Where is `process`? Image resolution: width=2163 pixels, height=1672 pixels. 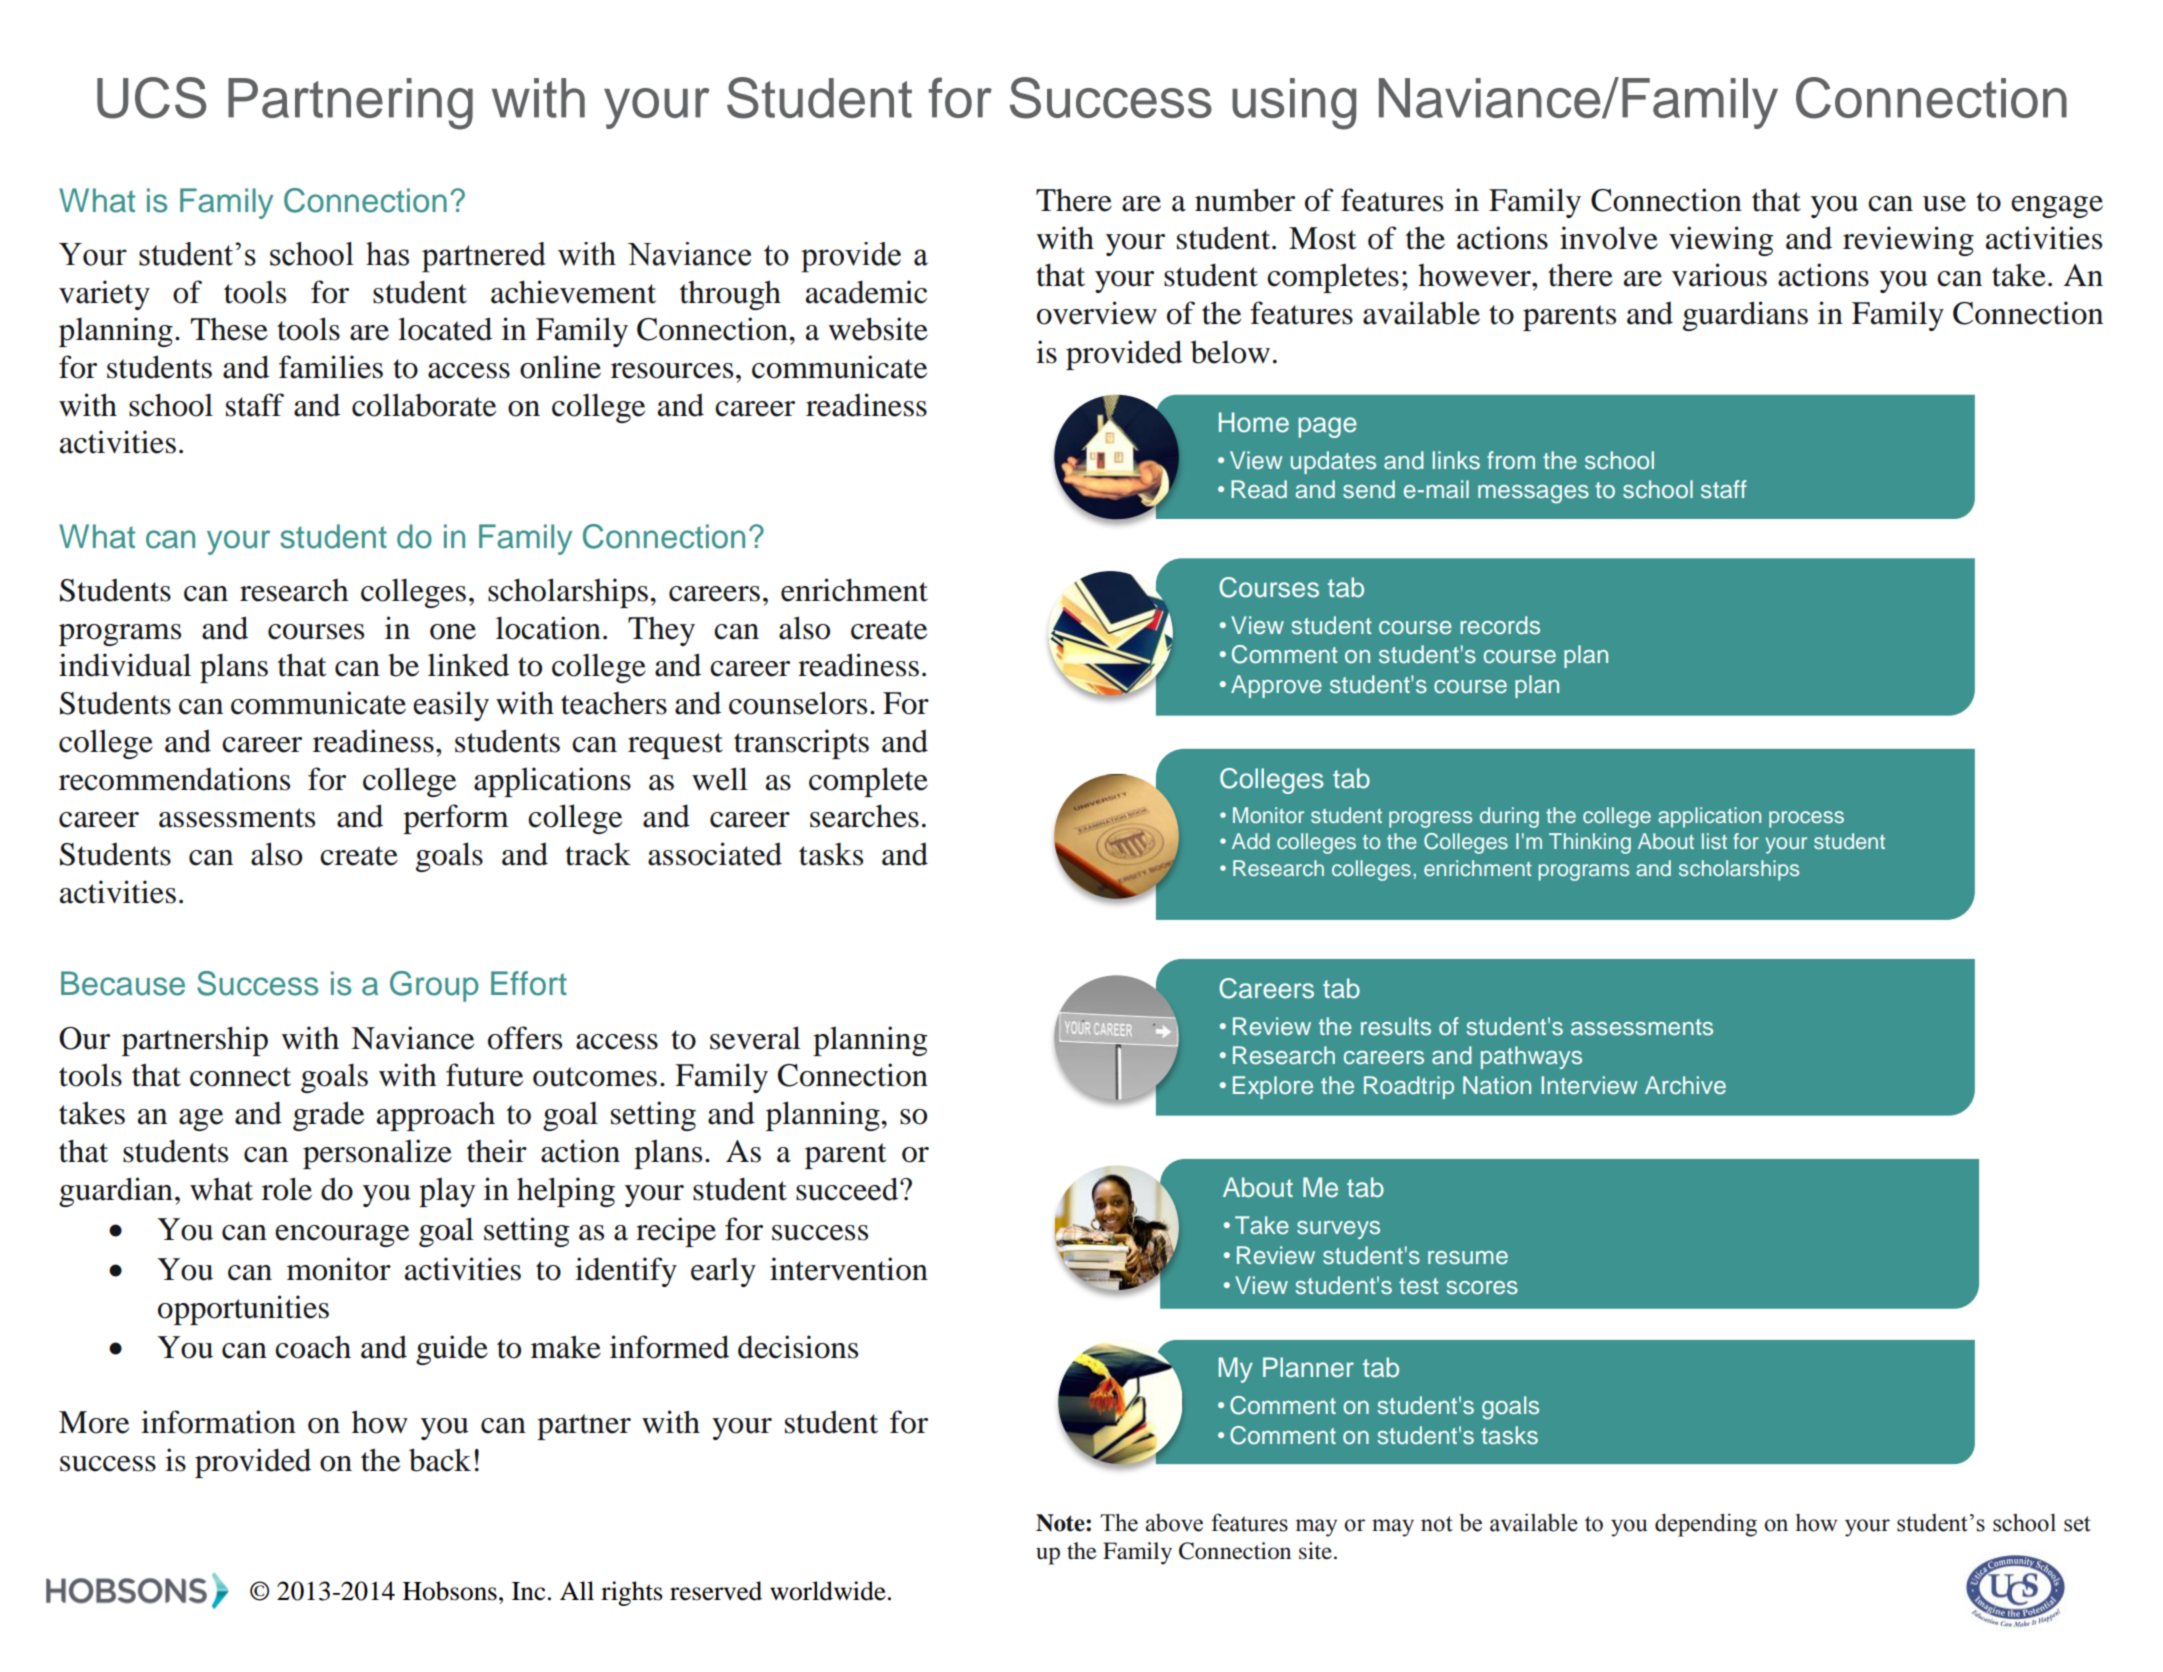 process is located at coordinates (1806, 819).
